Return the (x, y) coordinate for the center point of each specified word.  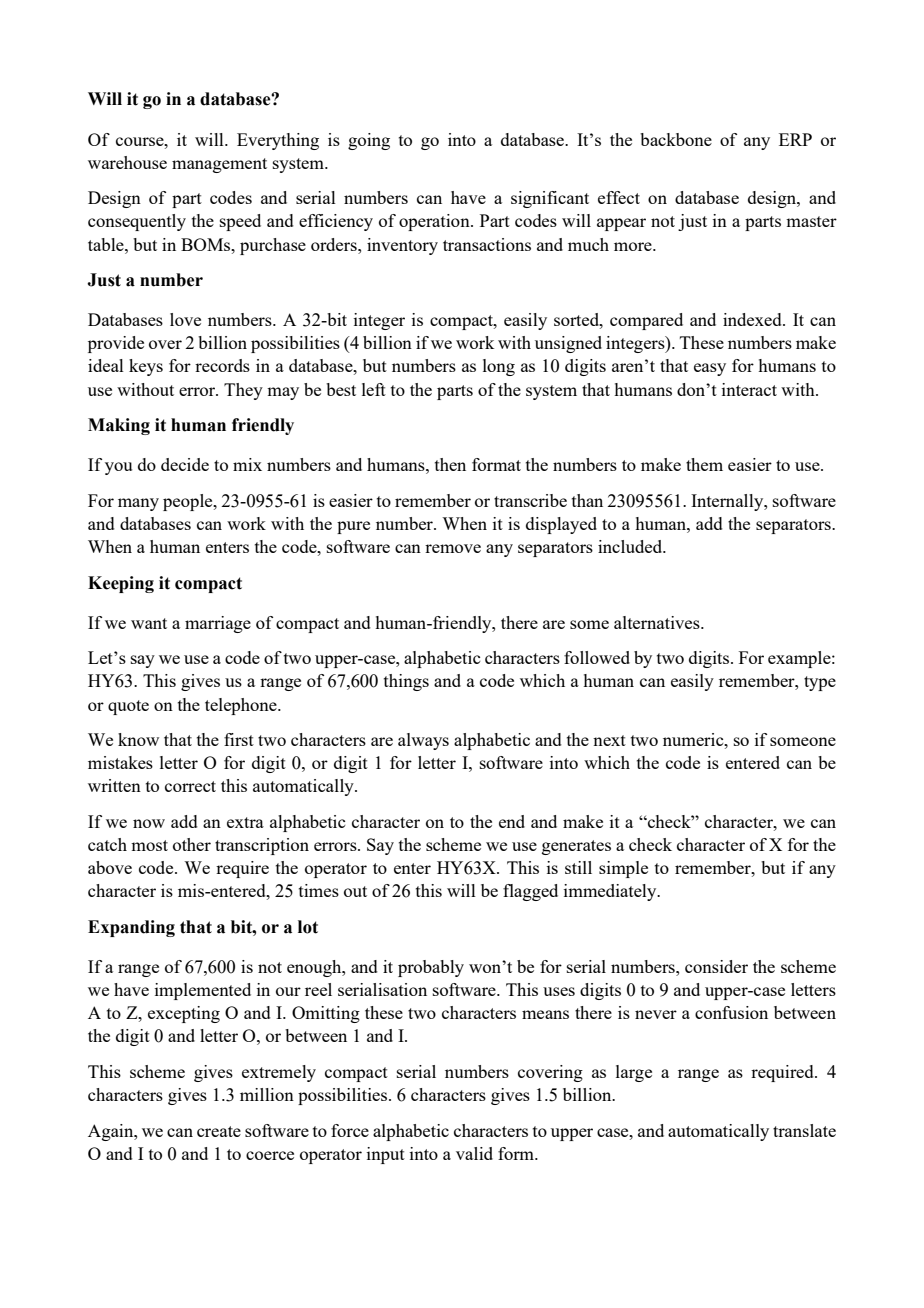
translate (804, 1130)
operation (435, 222)
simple (623, 869)
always (423, 741)
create (219, 1131)
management (219, 165)
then (450, 464)
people (189, 502)
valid (474, 1153)
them (704, 464)
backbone (676, 139)
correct (190, 786)
